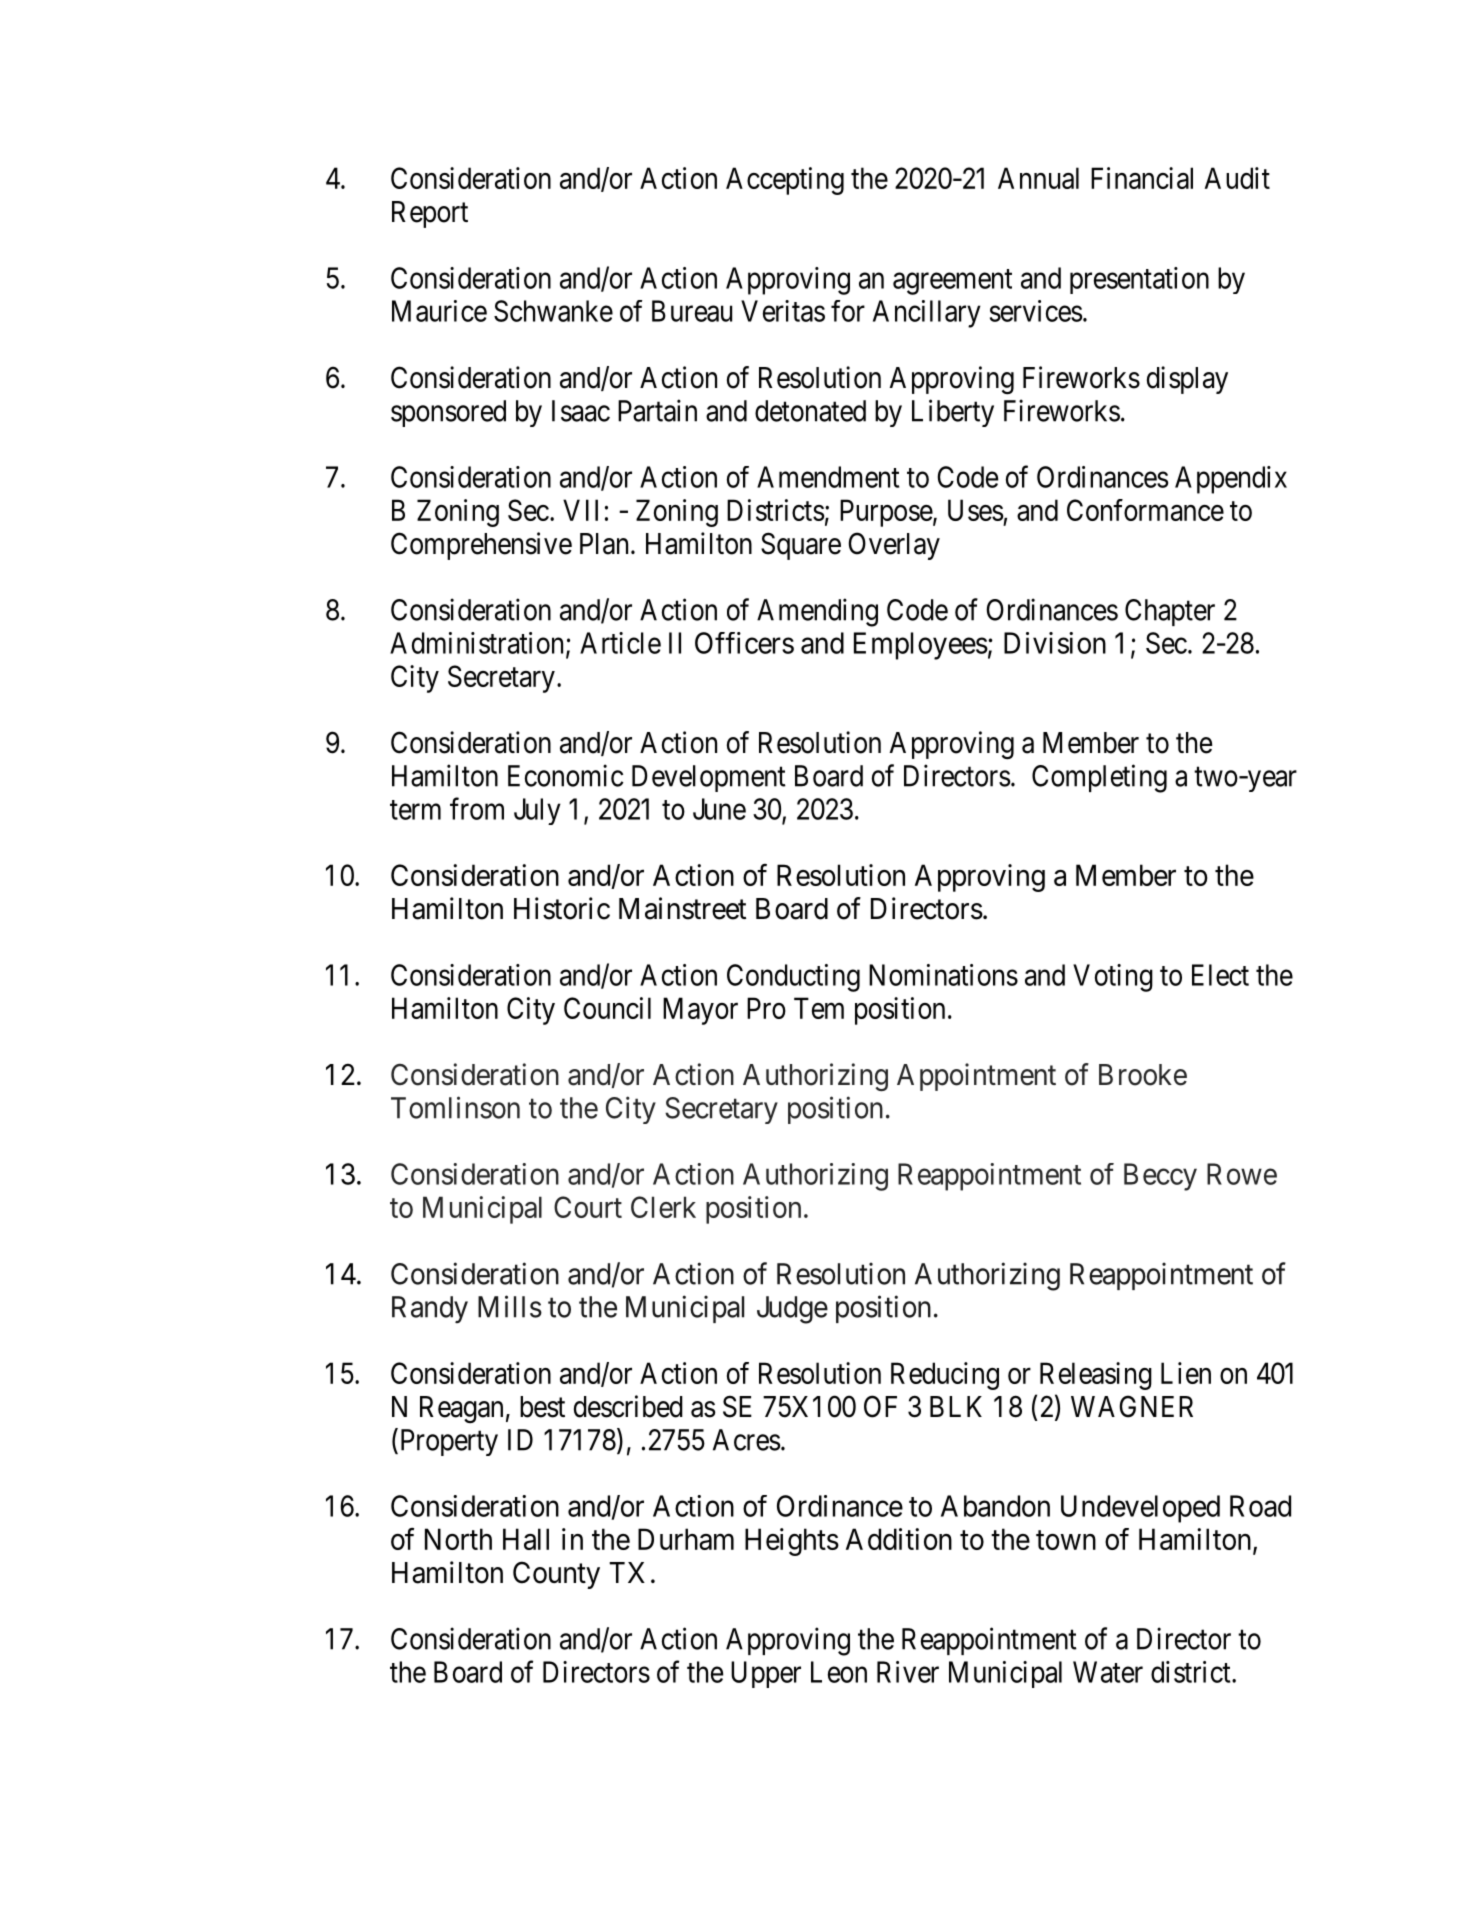 This image has width=1472, height=1905. I want to click on Tem, so click(819, 1008).
